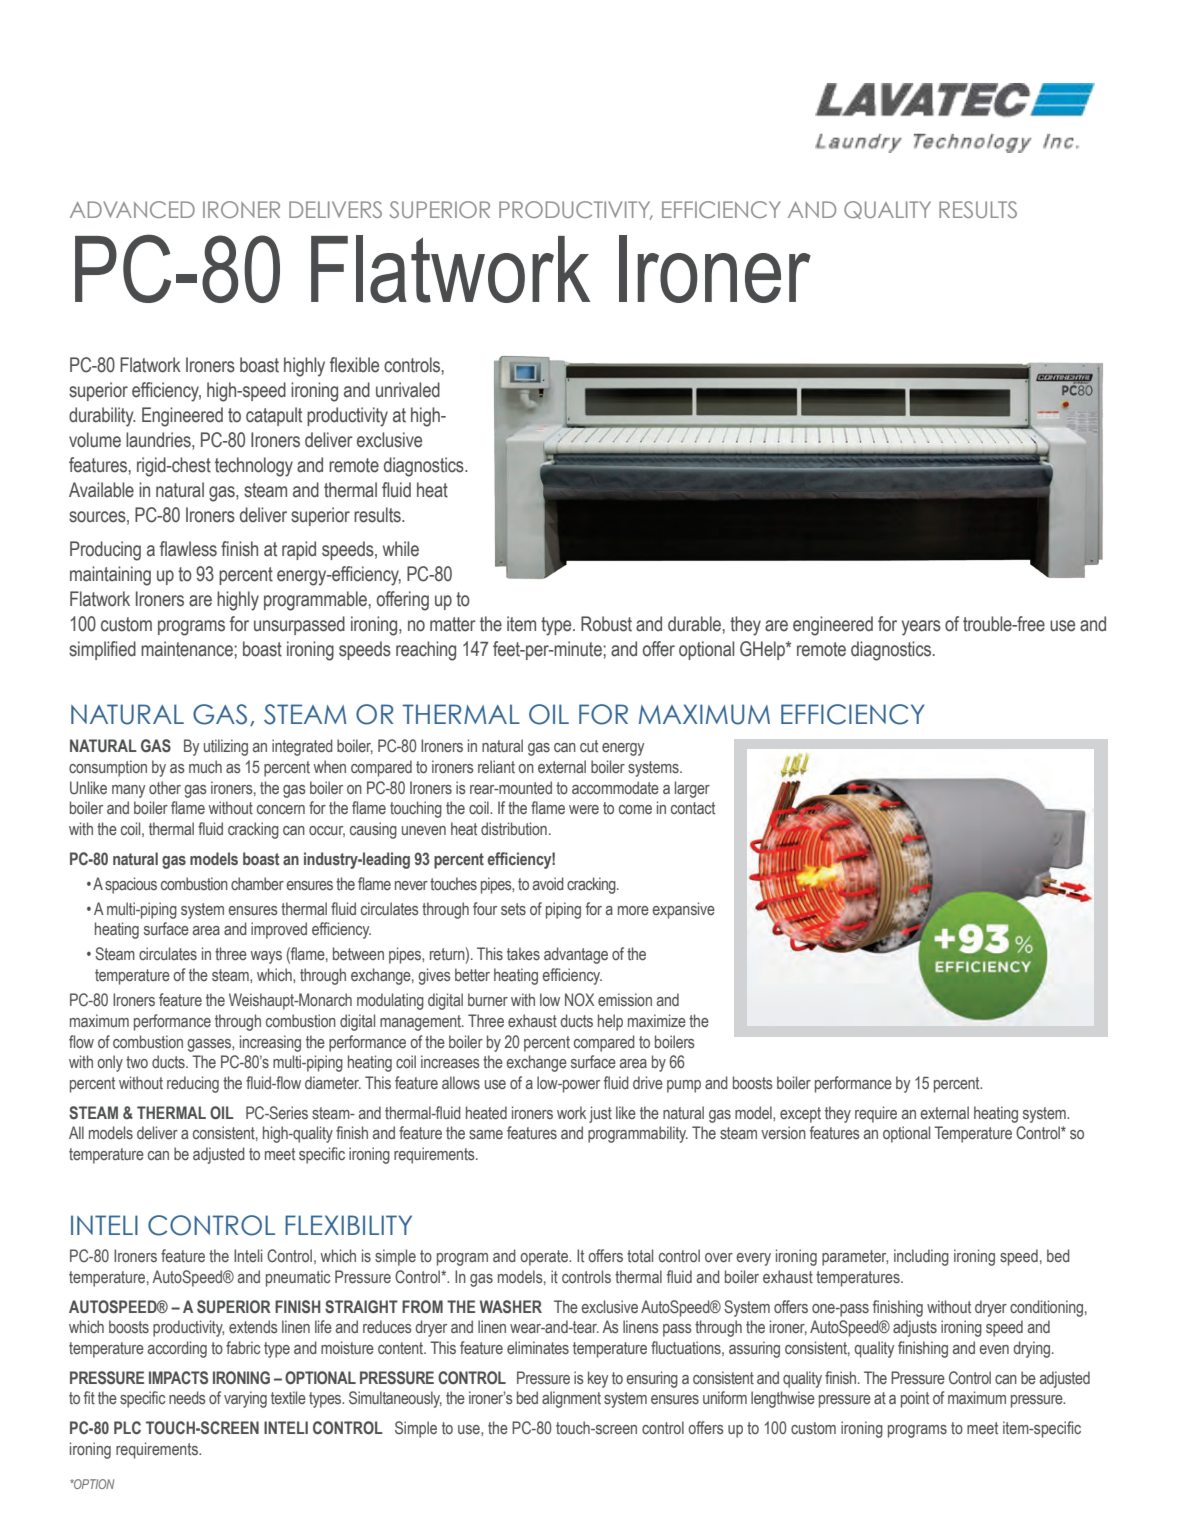 The width and height of the image is (1177, 1524). What do you see at coordinates (606, 624) in the image?
I see `Robust` at bounding box center [606, 624].
